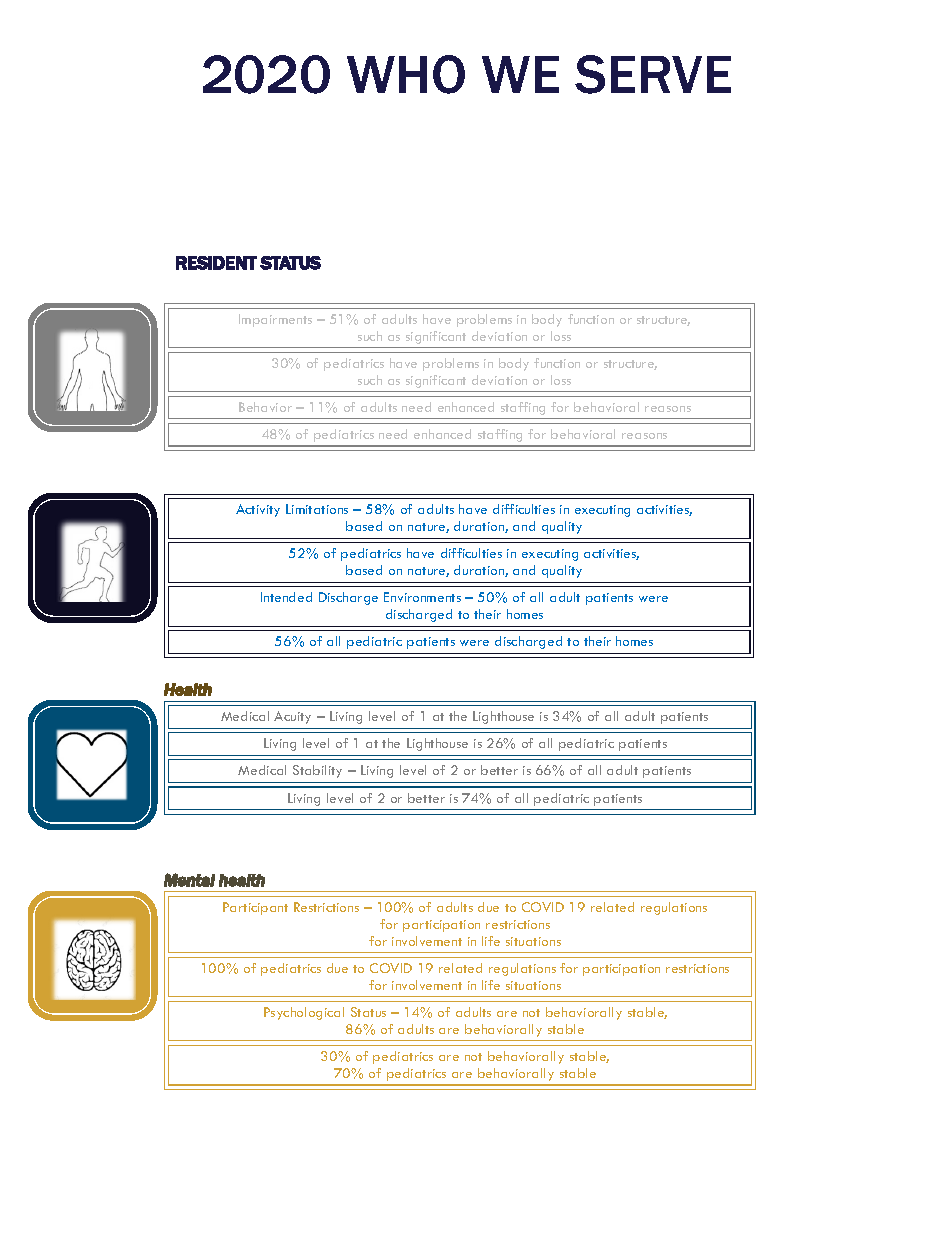 The height and width of the document is (1233, 952). What do you see at coordinates (189, 880) in the document?
I see `Mental` at bounding box center [189, 880].
